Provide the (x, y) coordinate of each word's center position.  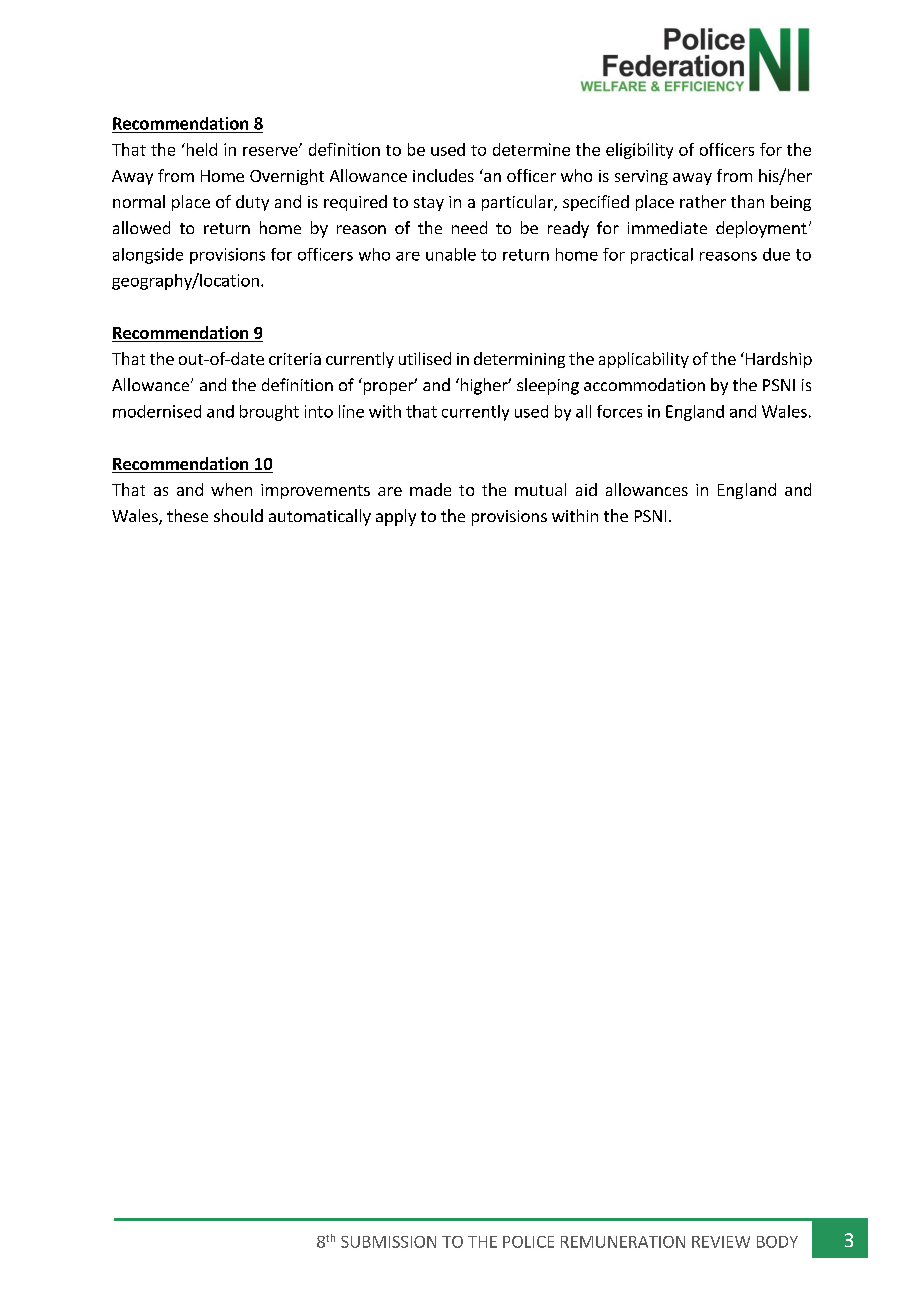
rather (703, 201)
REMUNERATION (623, 1242)
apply (396, 517)
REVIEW (721, 1242)
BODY (777, 1242)
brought (269, 413)
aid (586, 489)
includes (443, 175)
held (200, 149)
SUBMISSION (388, 1242)
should (238, 515)
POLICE (528, 1242)
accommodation (644, 384)
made (430, 489)
